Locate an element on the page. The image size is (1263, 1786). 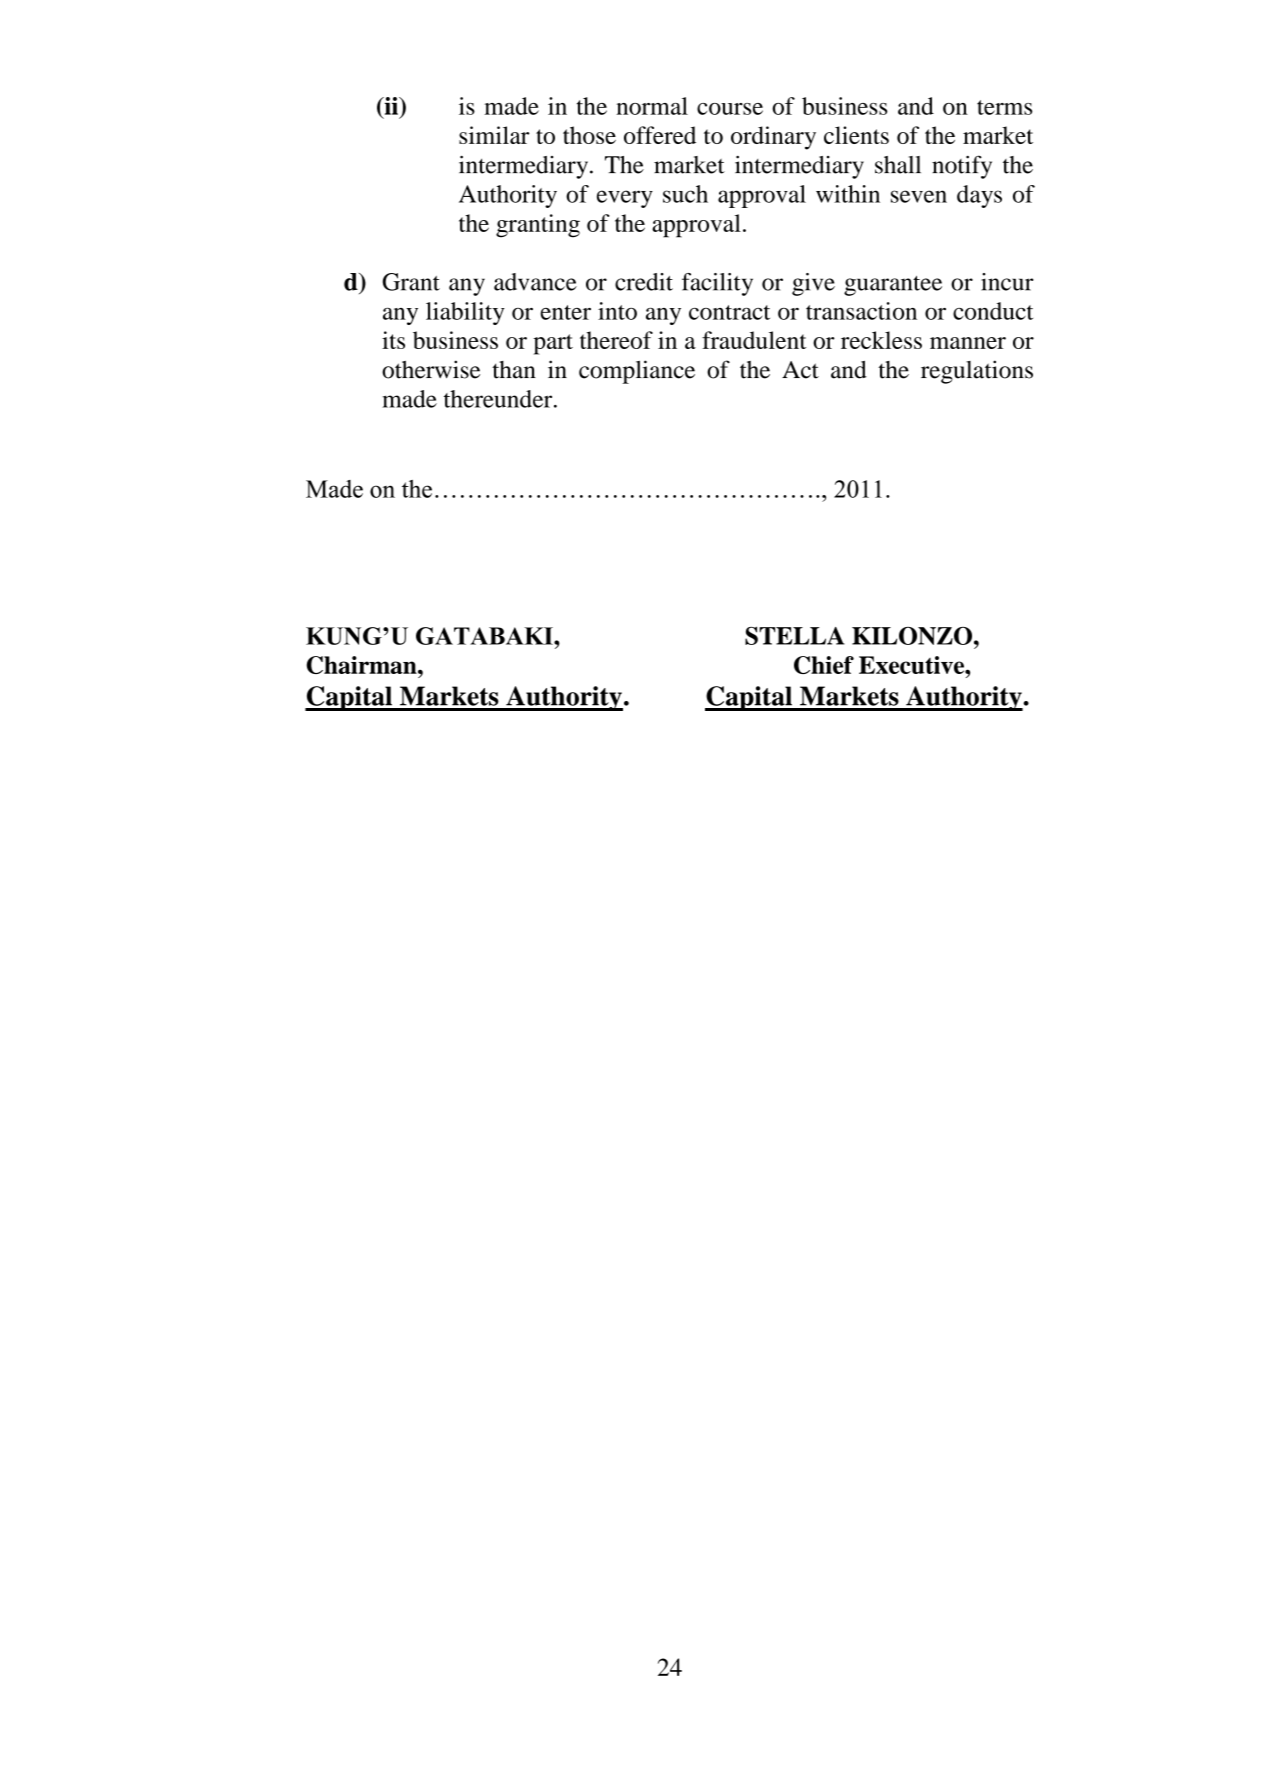
liability is located at coordinates (465, 313).
